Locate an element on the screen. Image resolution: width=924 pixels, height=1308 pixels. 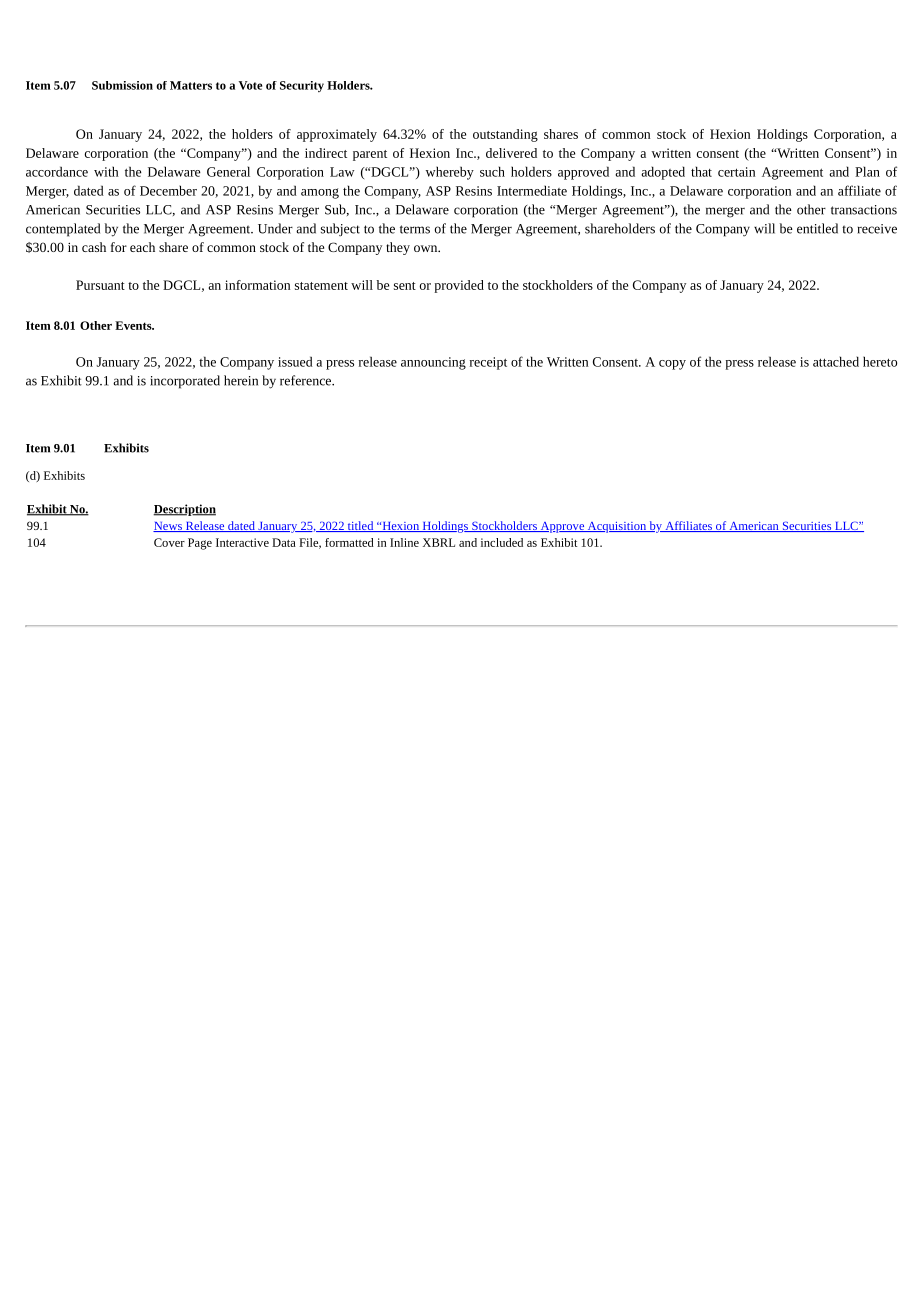
receipt is located at coordinates (488, 363).
